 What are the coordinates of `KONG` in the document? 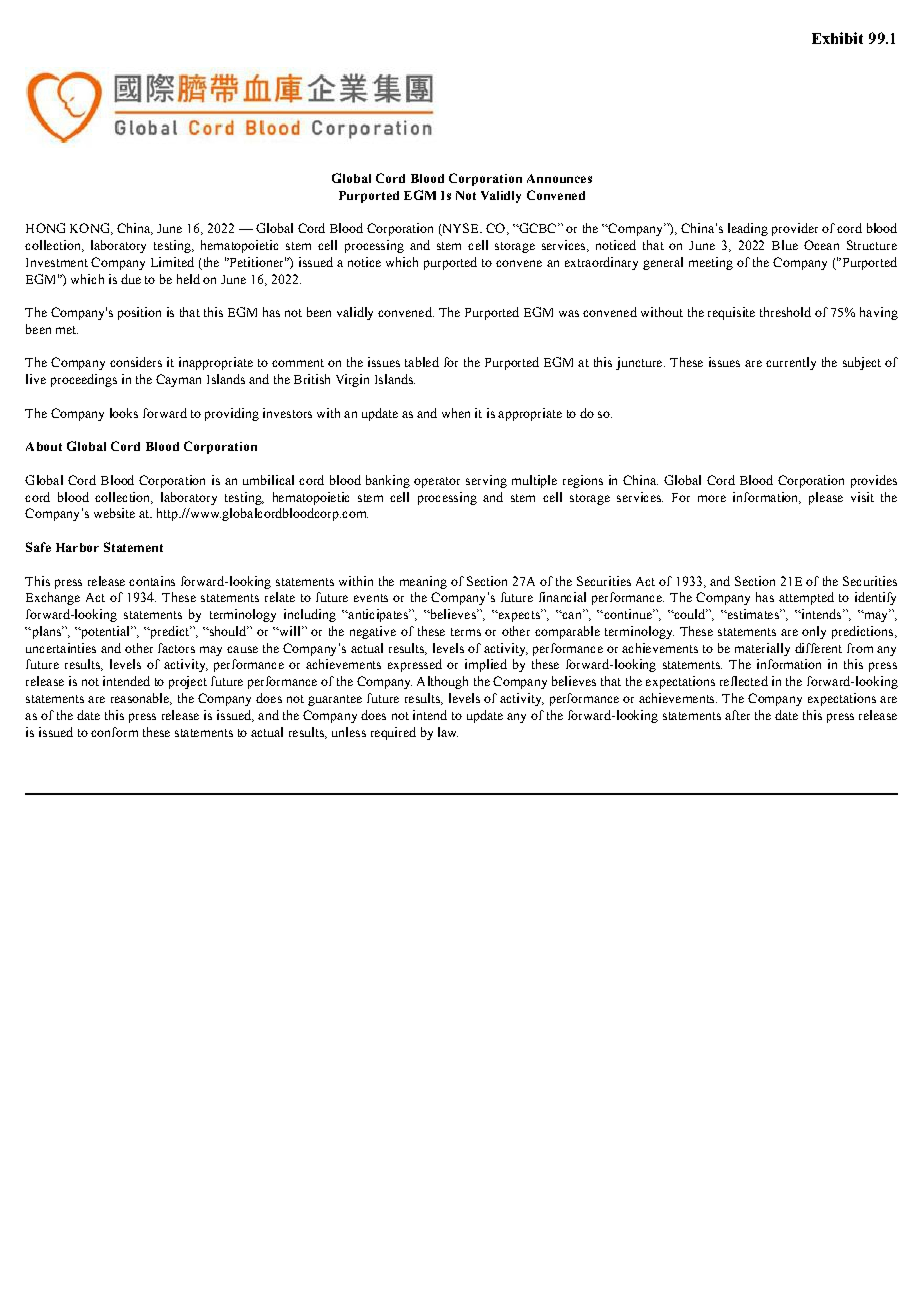 It's located at (91, 229).
